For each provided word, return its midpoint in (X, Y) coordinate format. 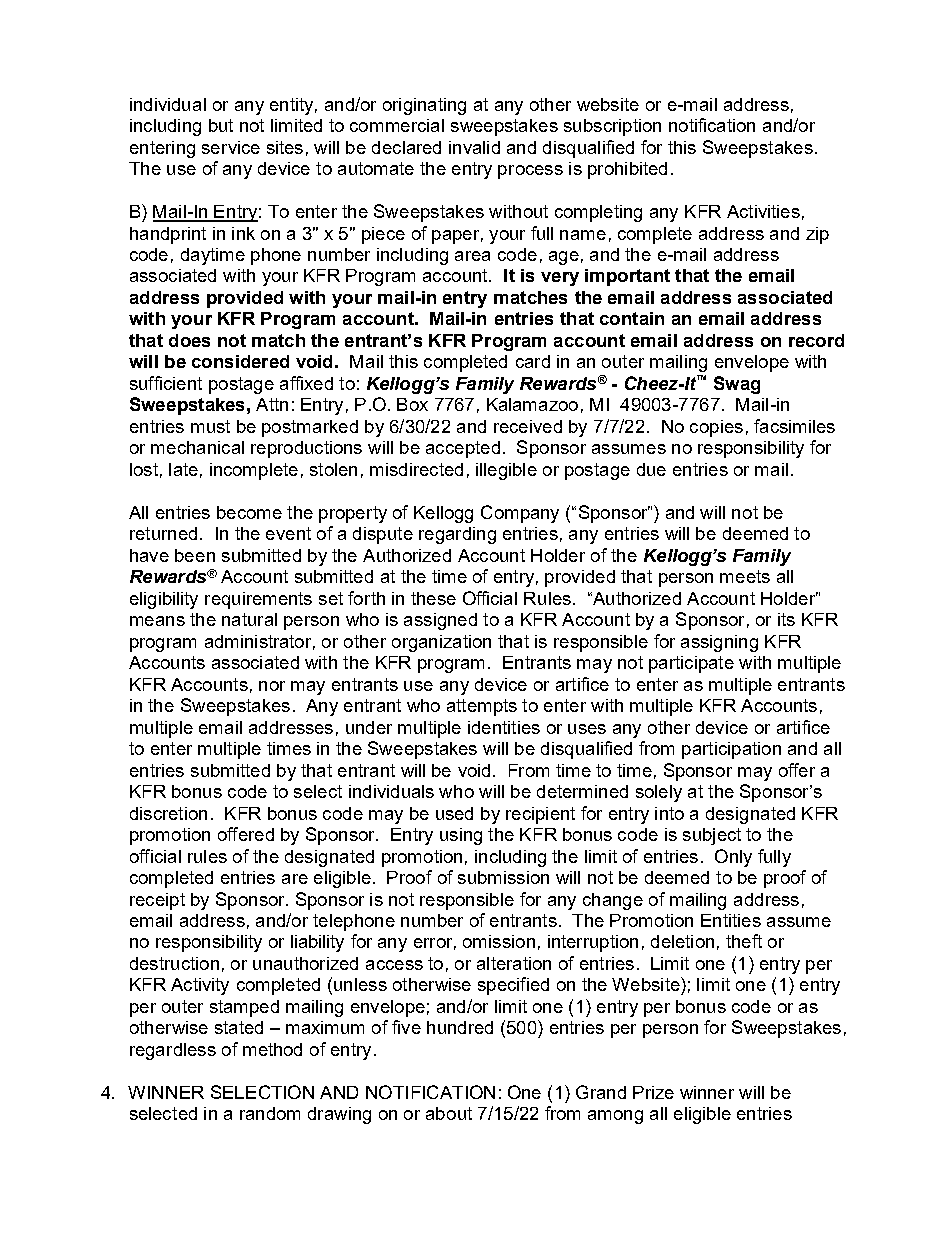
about (449, 1113)
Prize (653, 1092)
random (270, 1113)
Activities (763, 211)
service (231, 147)
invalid (474, 147)
